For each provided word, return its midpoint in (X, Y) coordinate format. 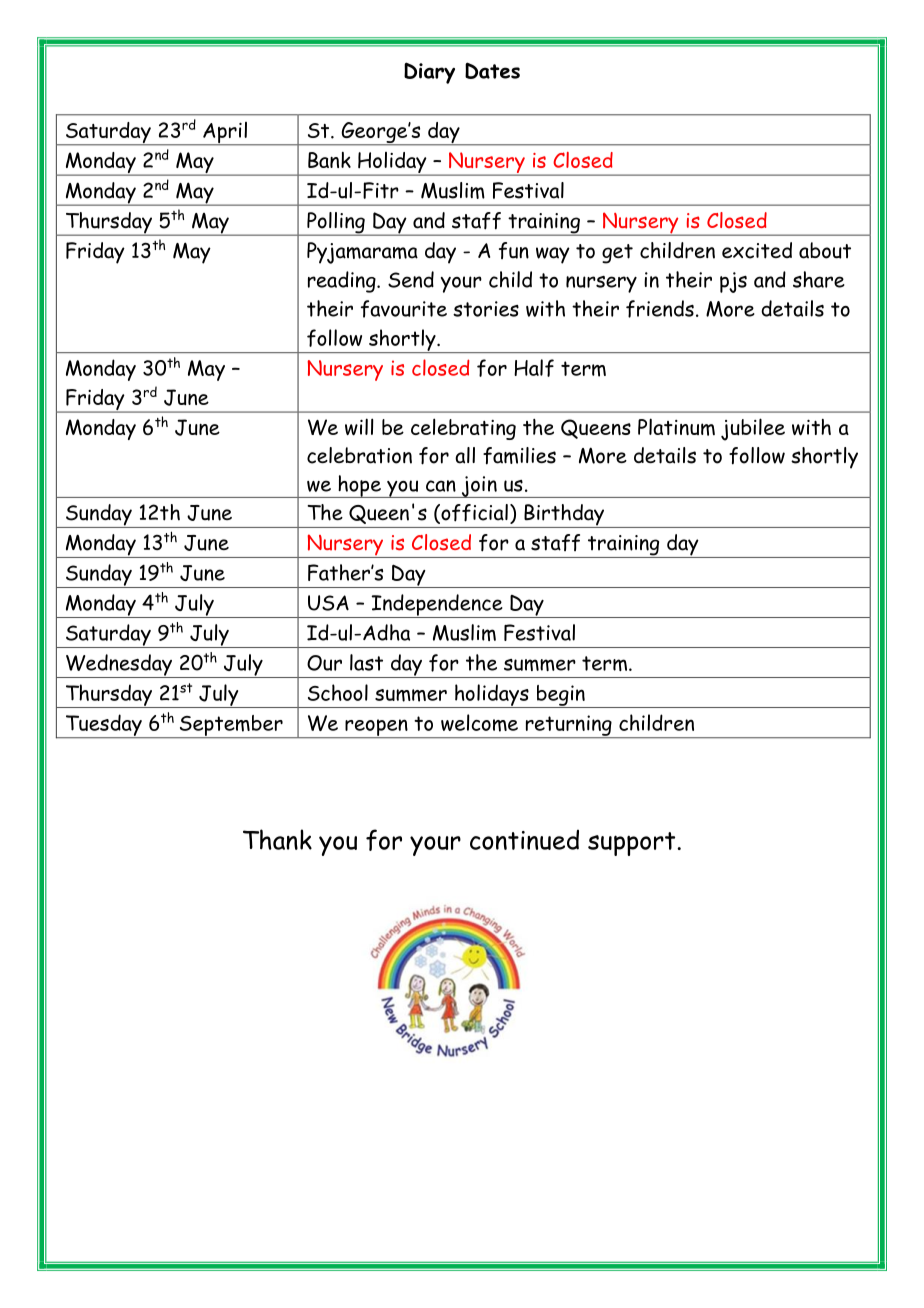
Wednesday (119, 666)
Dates (492, 70)
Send (411, 279)
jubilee (753, 429)
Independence (437, 606)
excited (757, 250)
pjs (733, 282)
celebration (359, 455)
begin (561, 696)
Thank (277, 839)
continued (524, 840)
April (225, 134)
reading (343, 282)
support (633, 844)
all (465, 455)
